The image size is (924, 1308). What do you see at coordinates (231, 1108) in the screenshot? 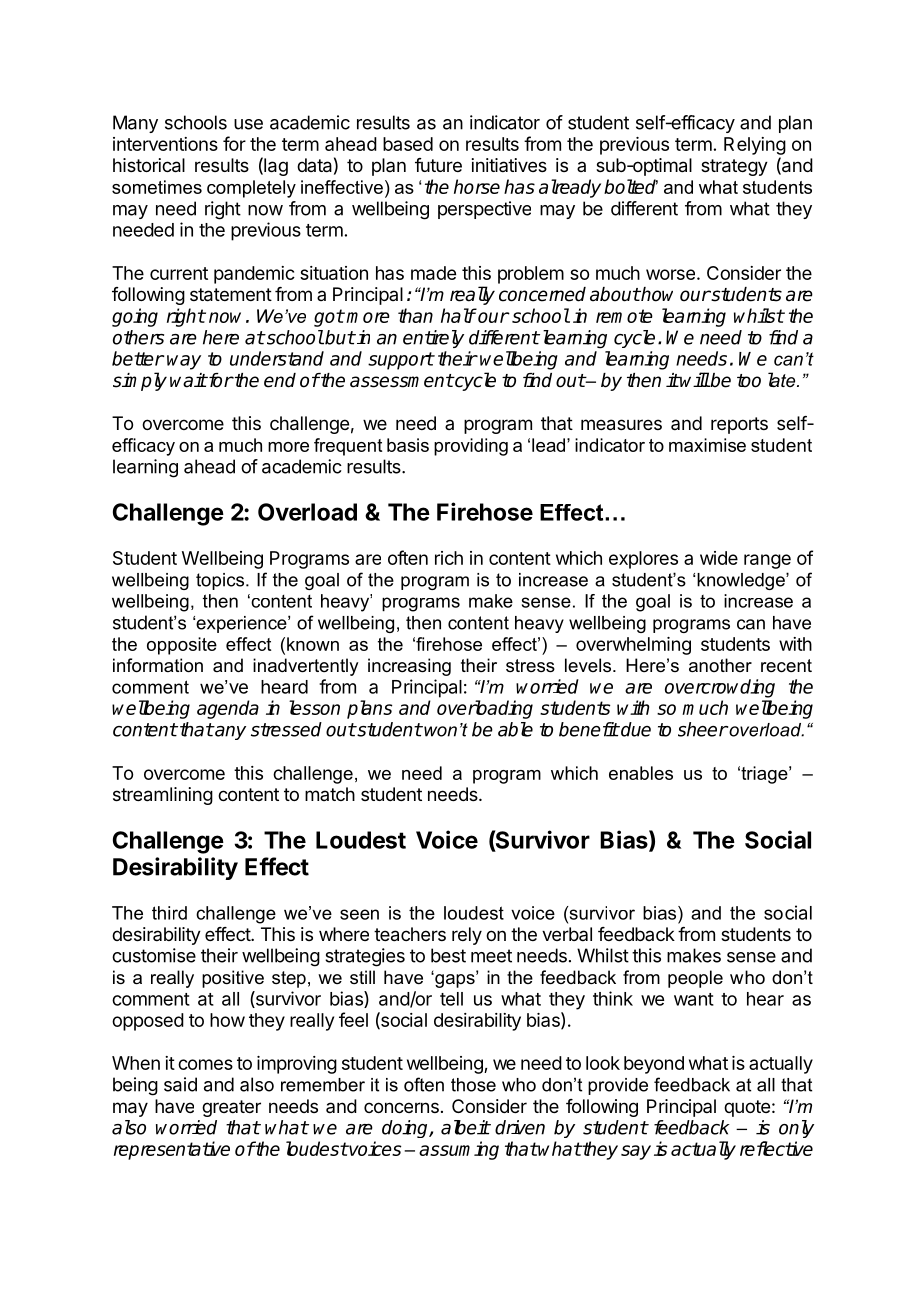
I see `greater` at bounding box center [231, 1108].
